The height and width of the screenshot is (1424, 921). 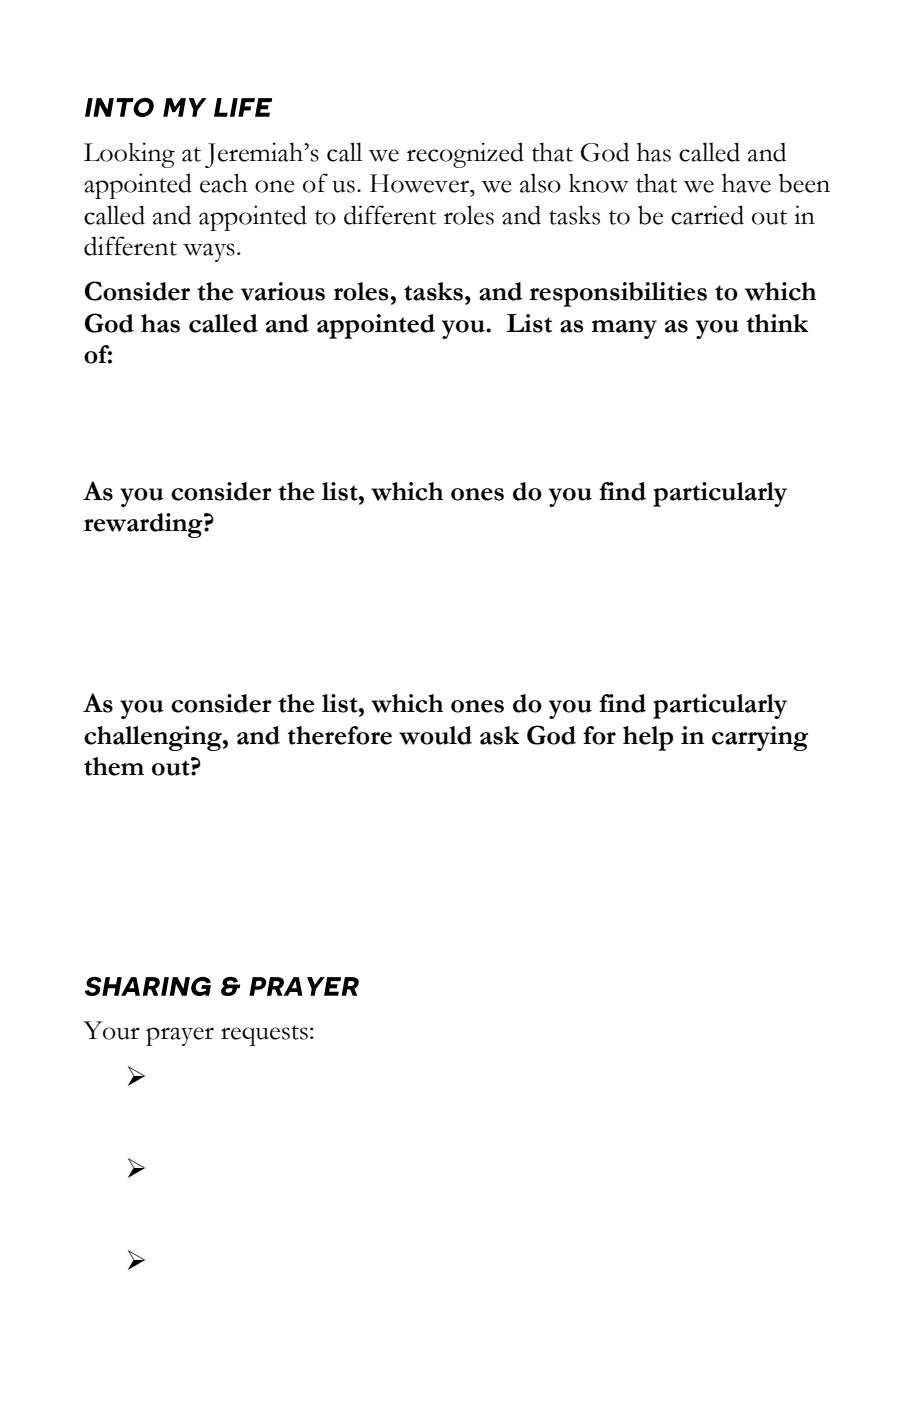 I want to click on However, so click(x=420, y=183).
